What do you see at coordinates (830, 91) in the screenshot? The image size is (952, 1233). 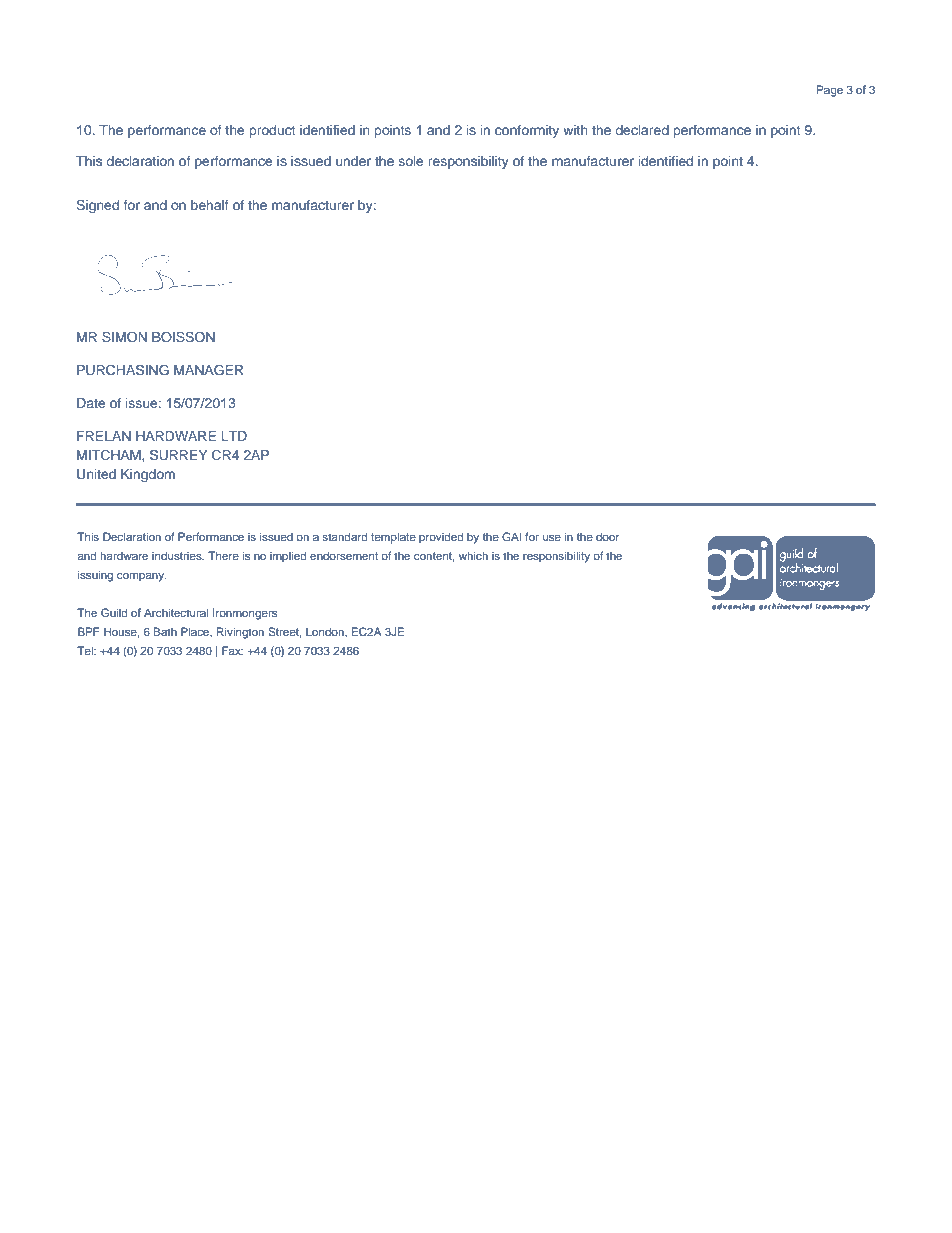 I see `Page` at bounding box center [830, 91].
